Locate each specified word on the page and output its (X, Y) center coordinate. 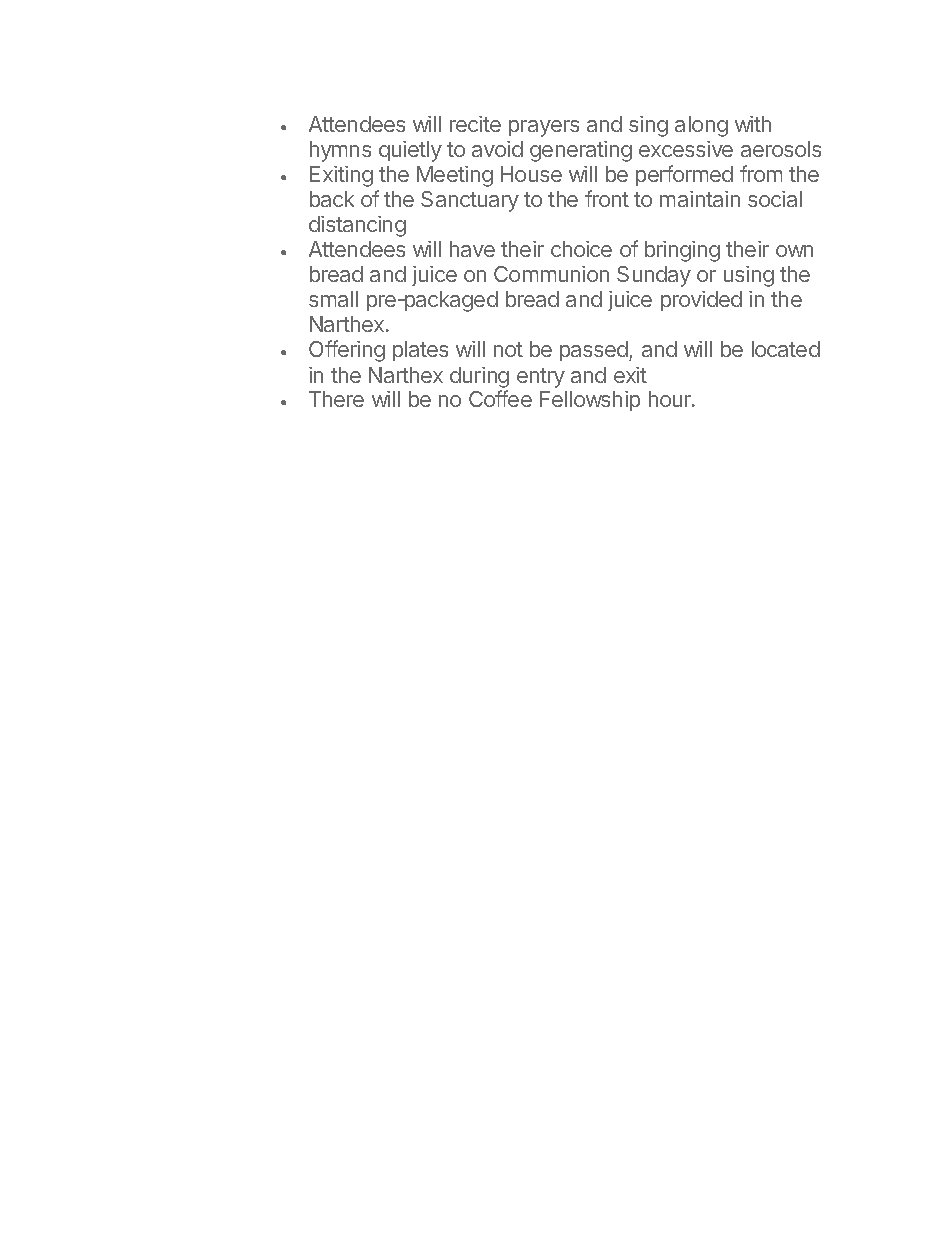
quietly (410, 151)
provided (701, 301)
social (775, 199)
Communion (551, 274)
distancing (357, 226)
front (607, 198)
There (336, 399)
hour (671, 399)
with (753, 124)
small (333, 299)
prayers (544, 128)
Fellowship (590, 401)
